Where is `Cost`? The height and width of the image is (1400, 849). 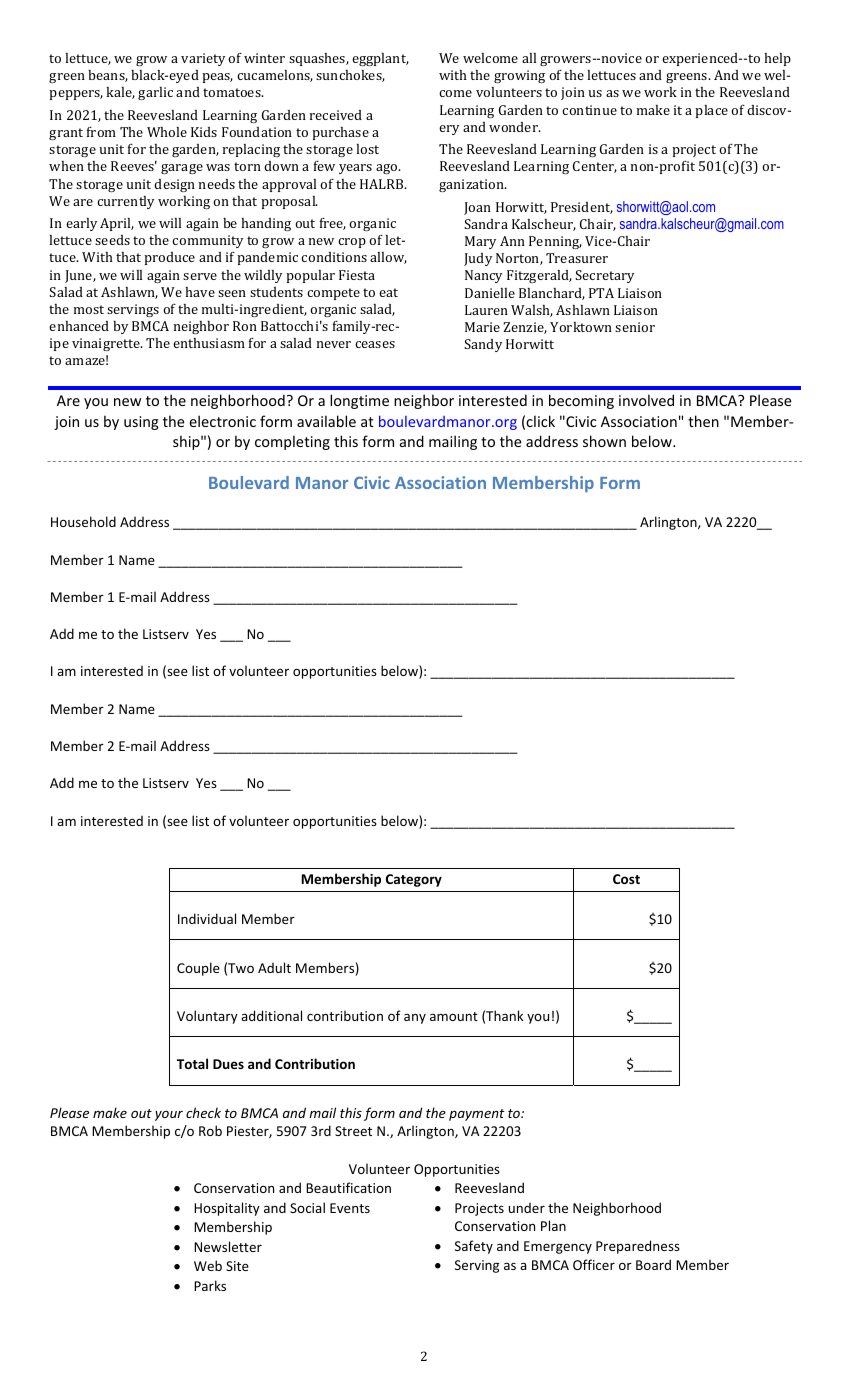 Cost is located at coordinates (626, 879).
